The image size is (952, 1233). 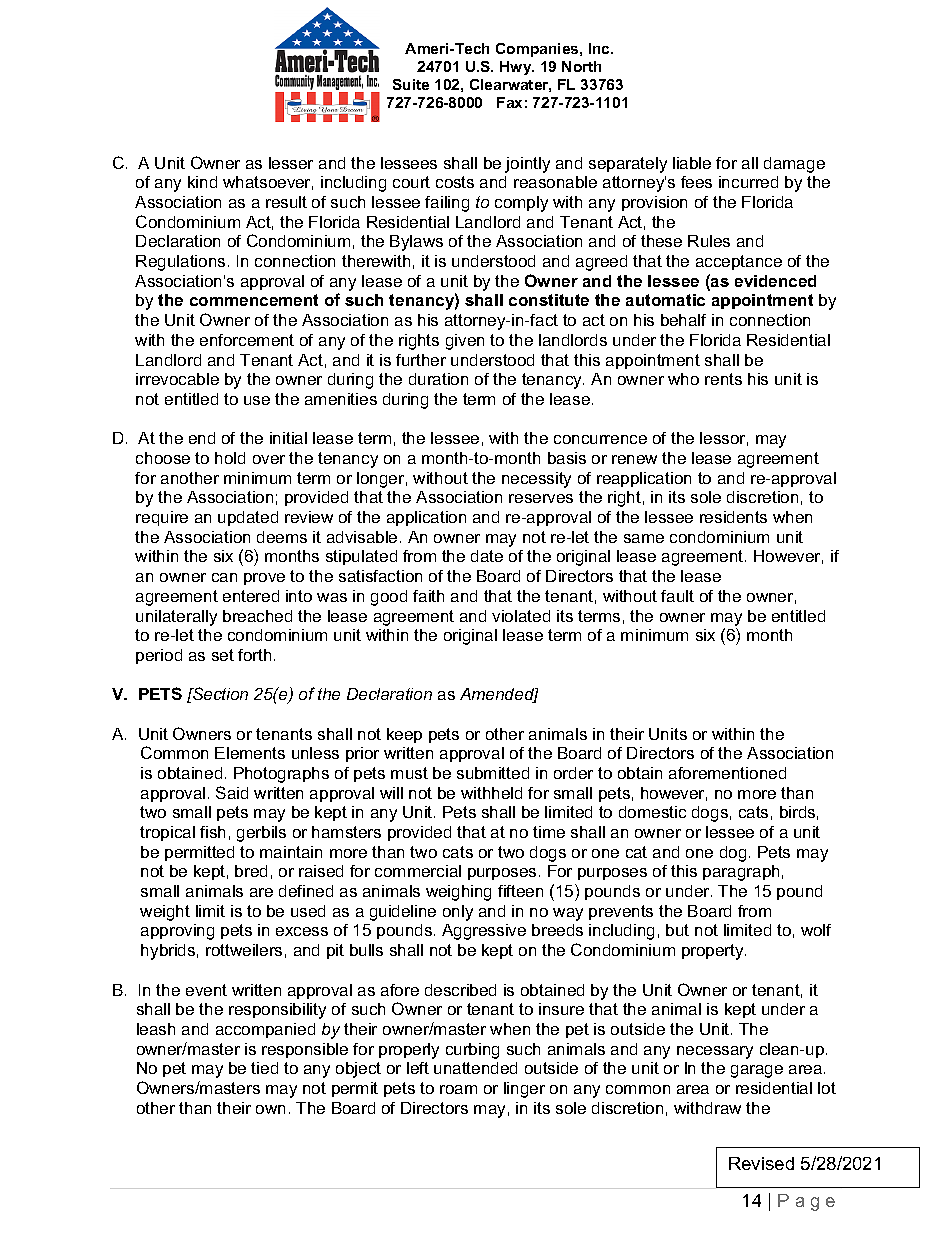 What do you see at coordinates (775, 281) in the document?
I see `evidenced` at bounding box center [775, 281].
